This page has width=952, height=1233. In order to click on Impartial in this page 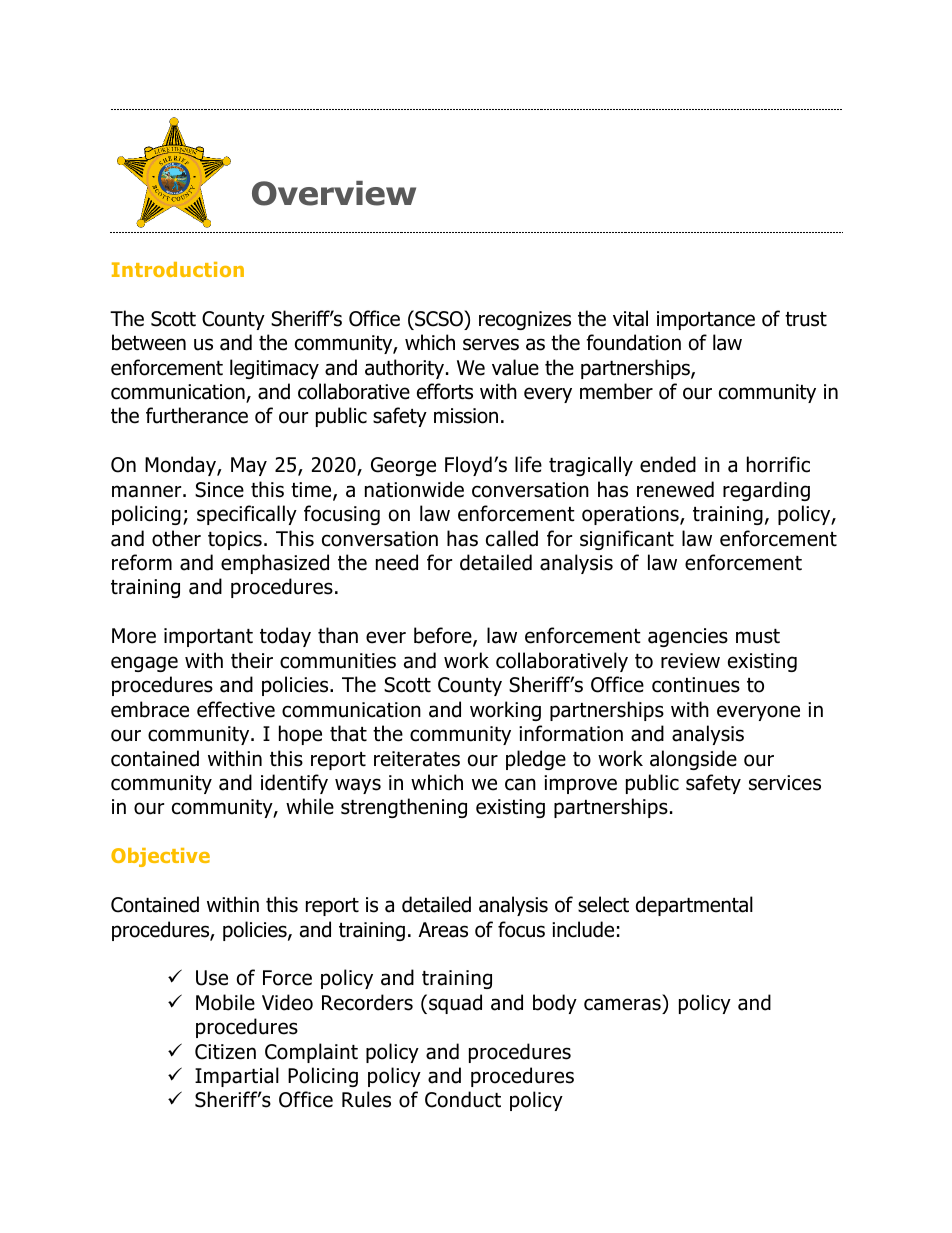, I will do `click(237, 1077)`.
